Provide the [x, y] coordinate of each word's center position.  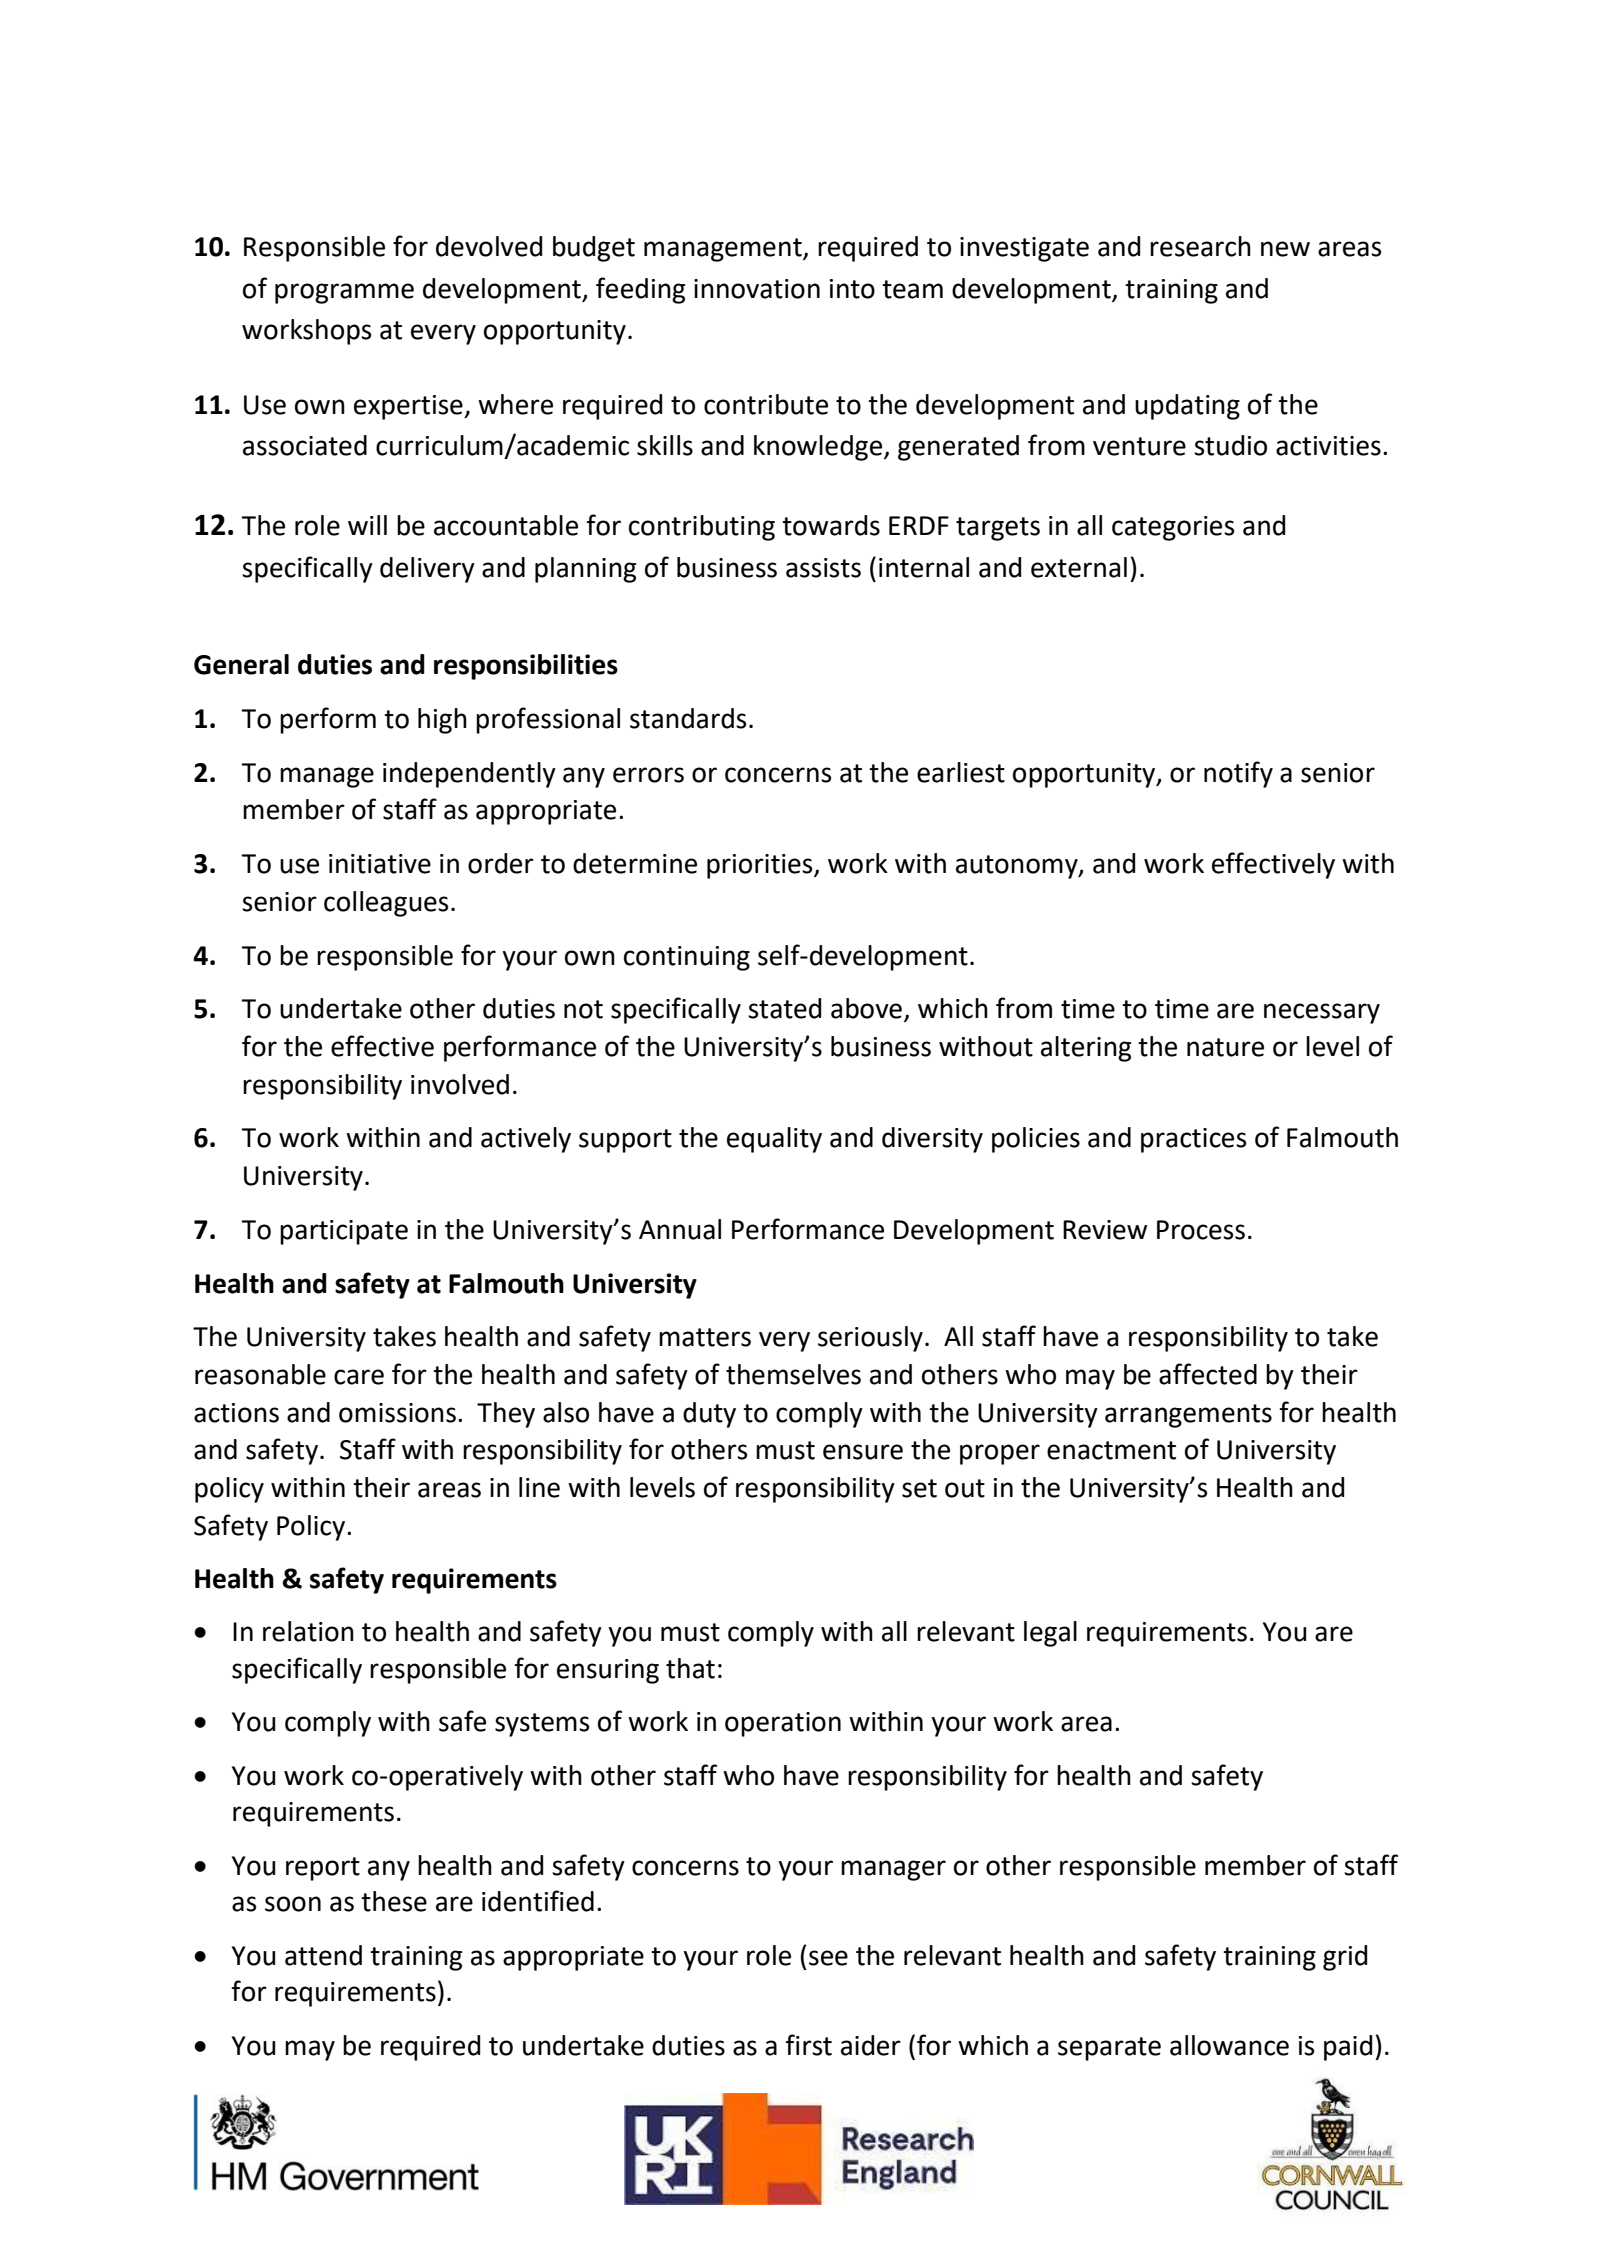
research [1200, 246]
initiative [380, 864]
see [828, 1958]
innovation [757, 289]
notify [1238, 774]
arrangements [1188, 1416]
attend [323, 1955]
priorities [761, 866]
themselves [793, 1374]
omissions [397, 1413]
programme [344, 293]
